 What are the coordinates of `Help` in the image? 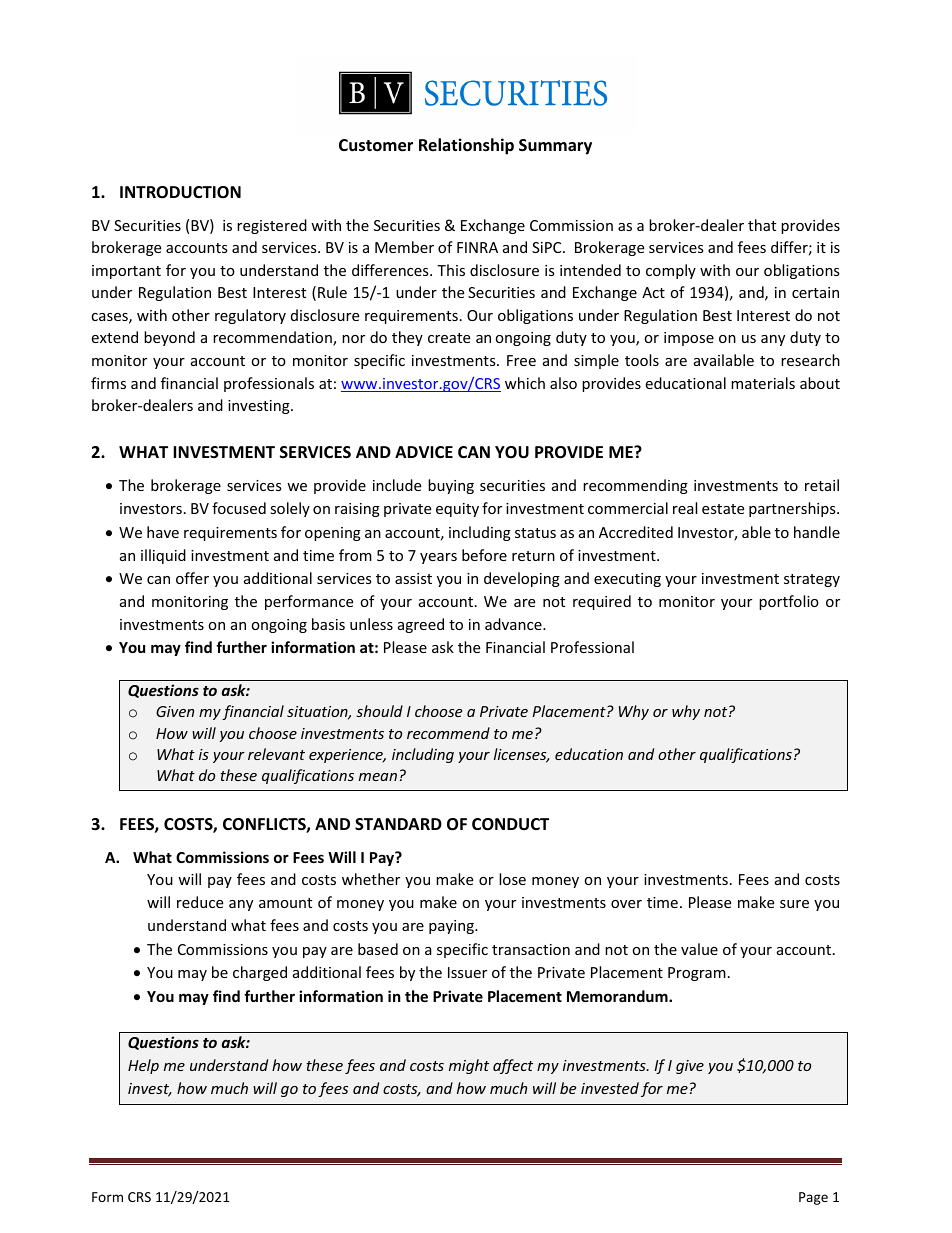 It's located at (143, 1066).
